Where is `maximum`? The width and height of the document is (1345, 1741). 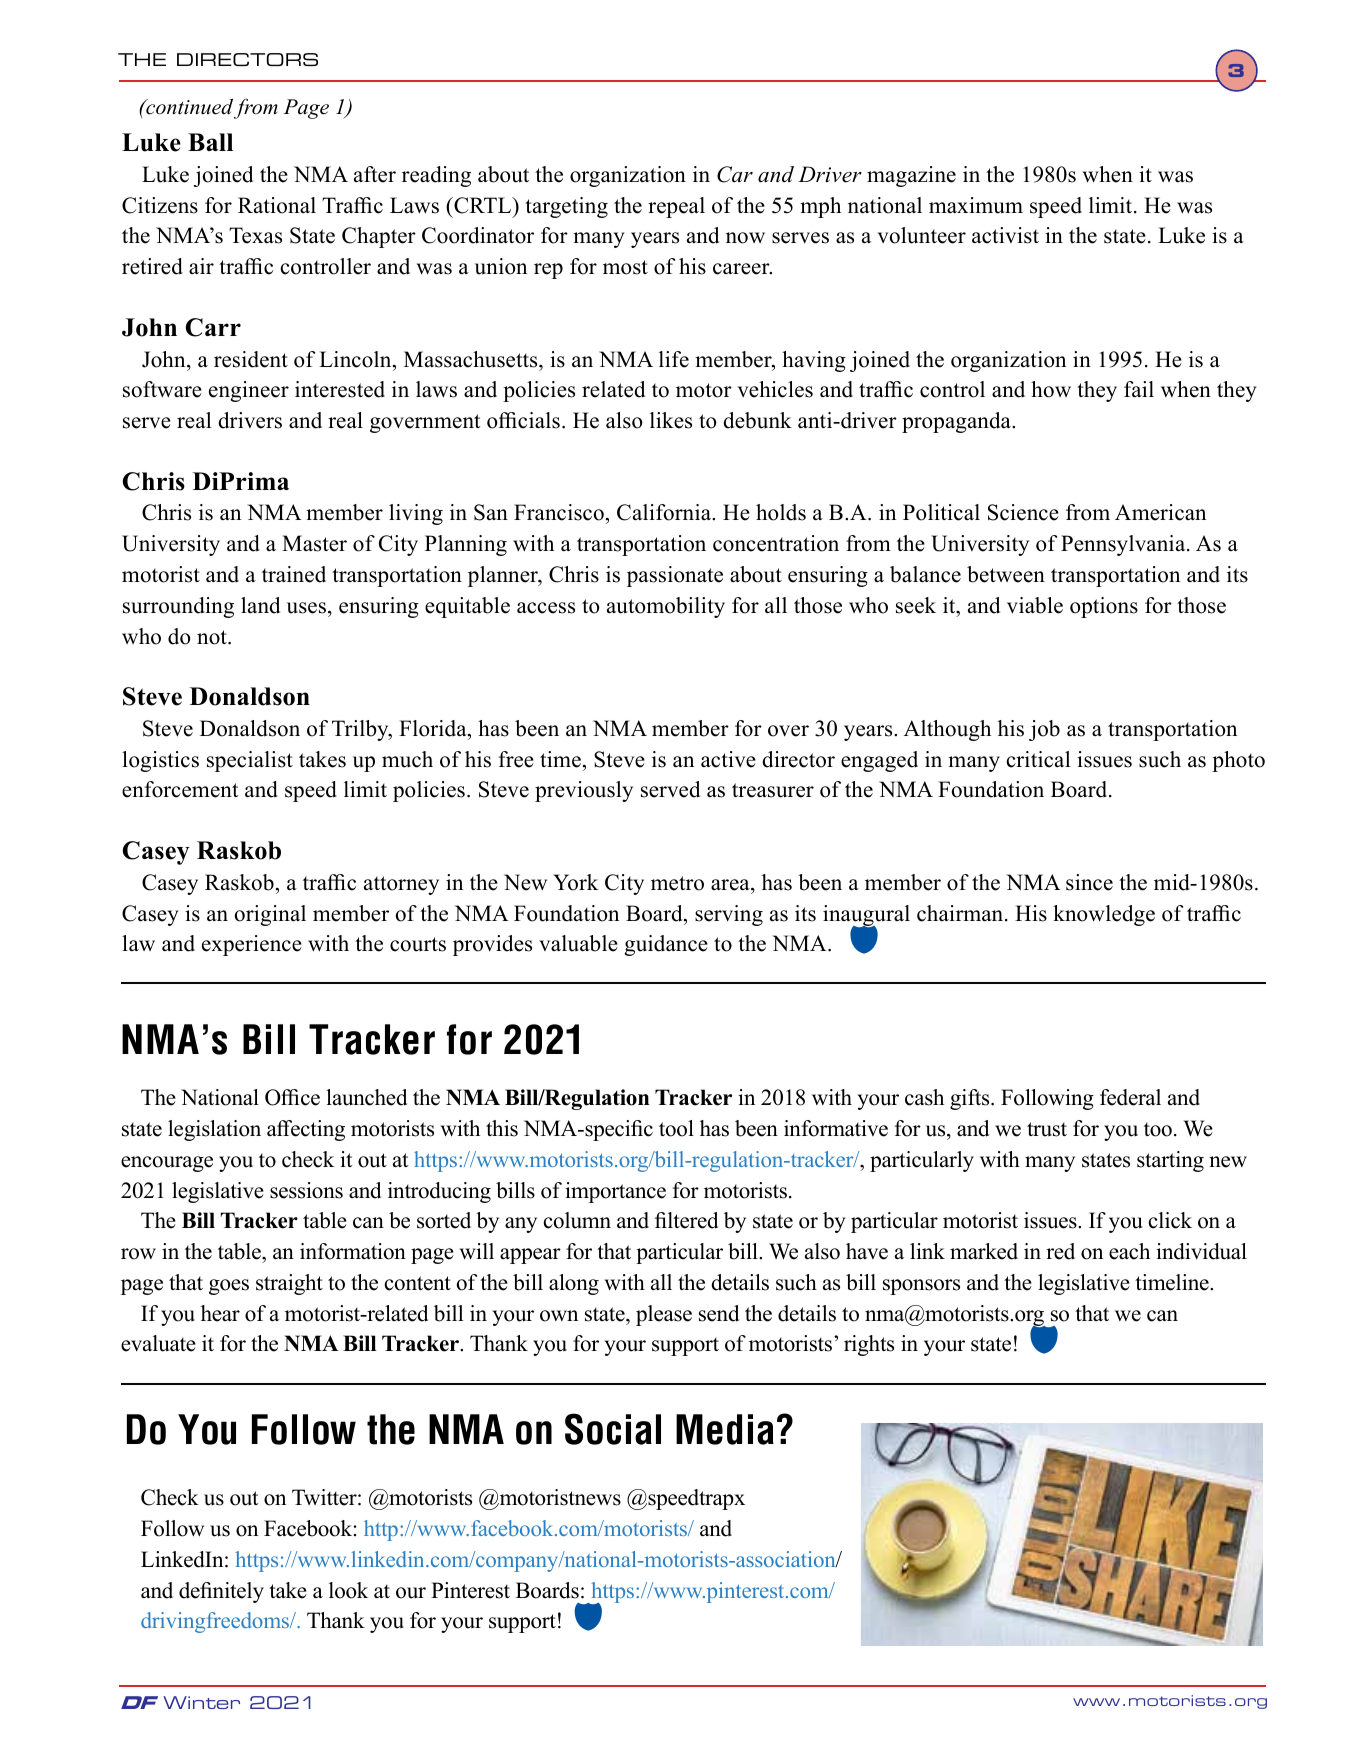 maximum is located at coordinates (976, 205).
